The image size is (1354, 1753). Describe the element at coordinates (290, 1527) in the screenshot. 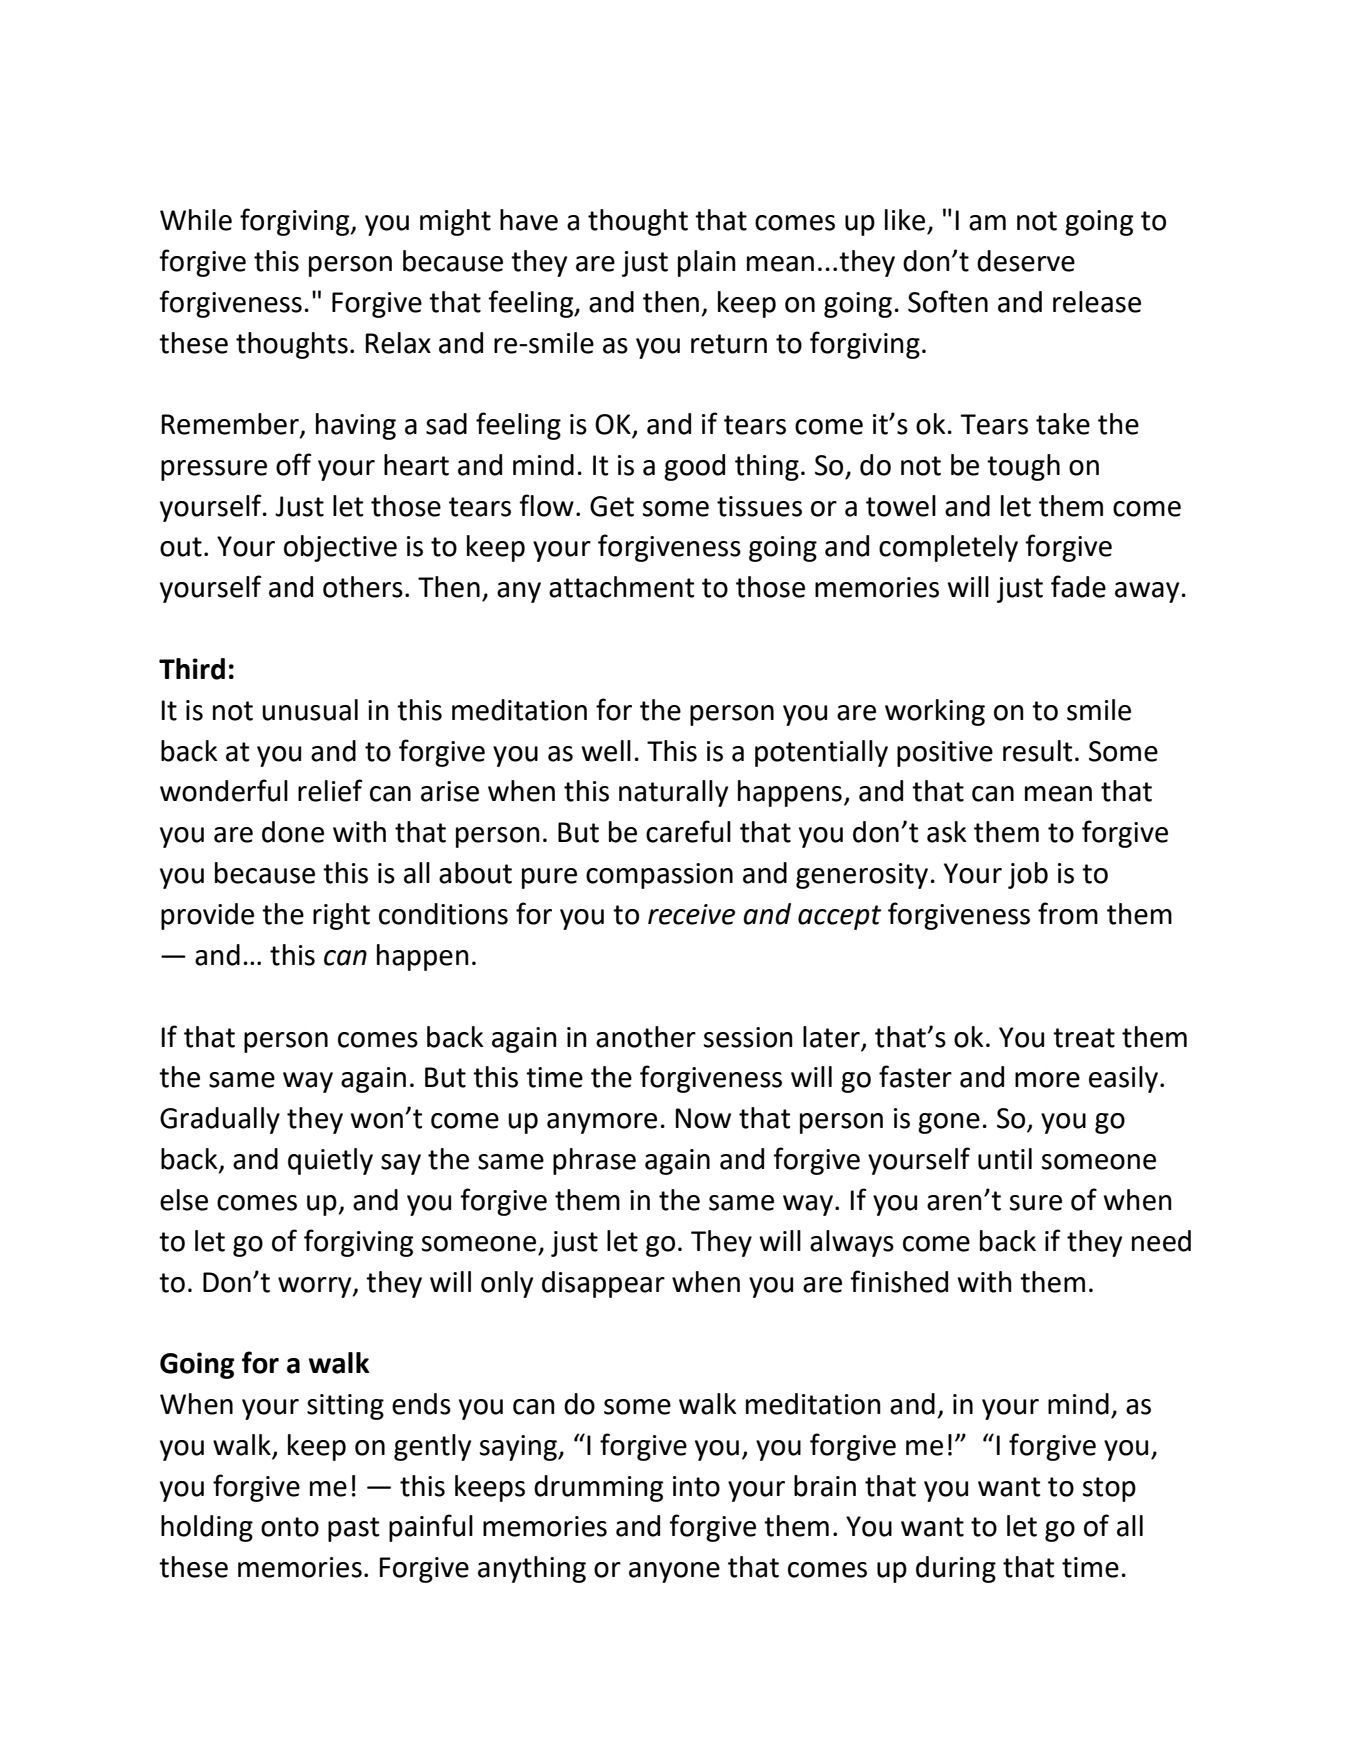

I see `onto` at that location.
